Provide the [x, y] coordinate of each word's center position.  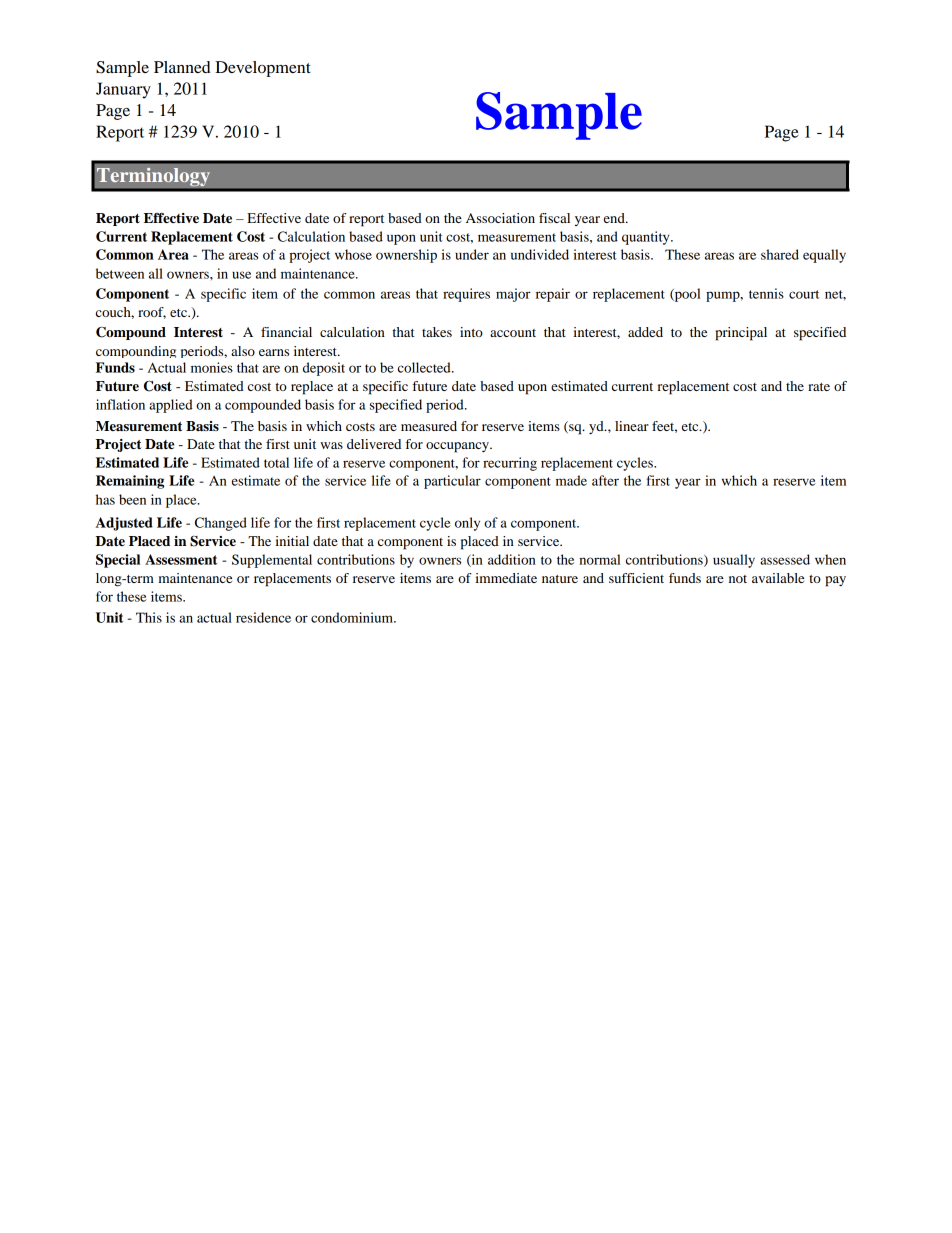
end [615, 218]
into [471, 332]
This [149, 617]
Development [263, 69]
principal [741, 334]
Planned [182, 67]
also [243, 351]
